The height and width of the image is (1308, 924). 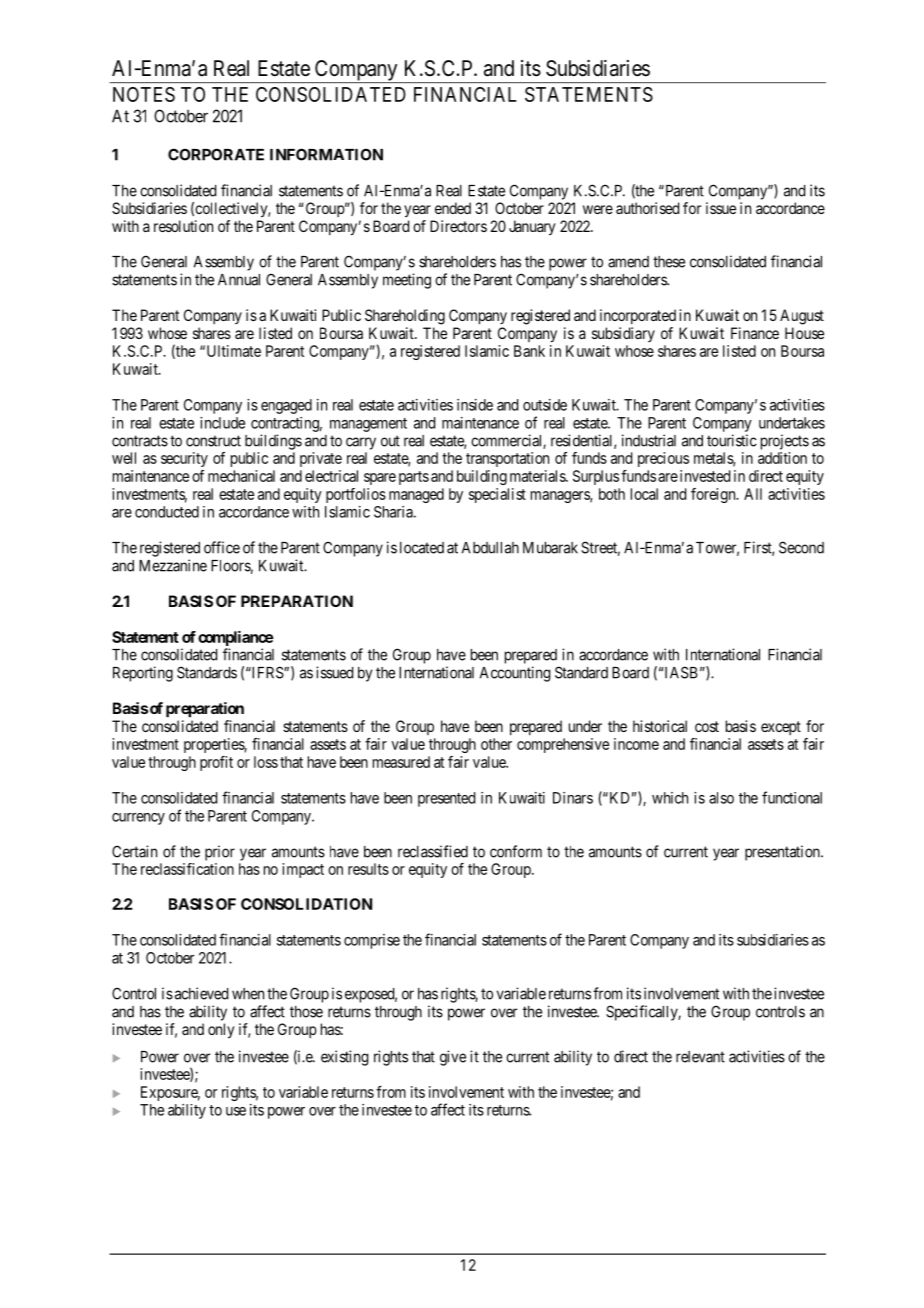 What do you see at coordinates (755, 333) in the image?
I see `Finance` at bounding box center [755, 333].
